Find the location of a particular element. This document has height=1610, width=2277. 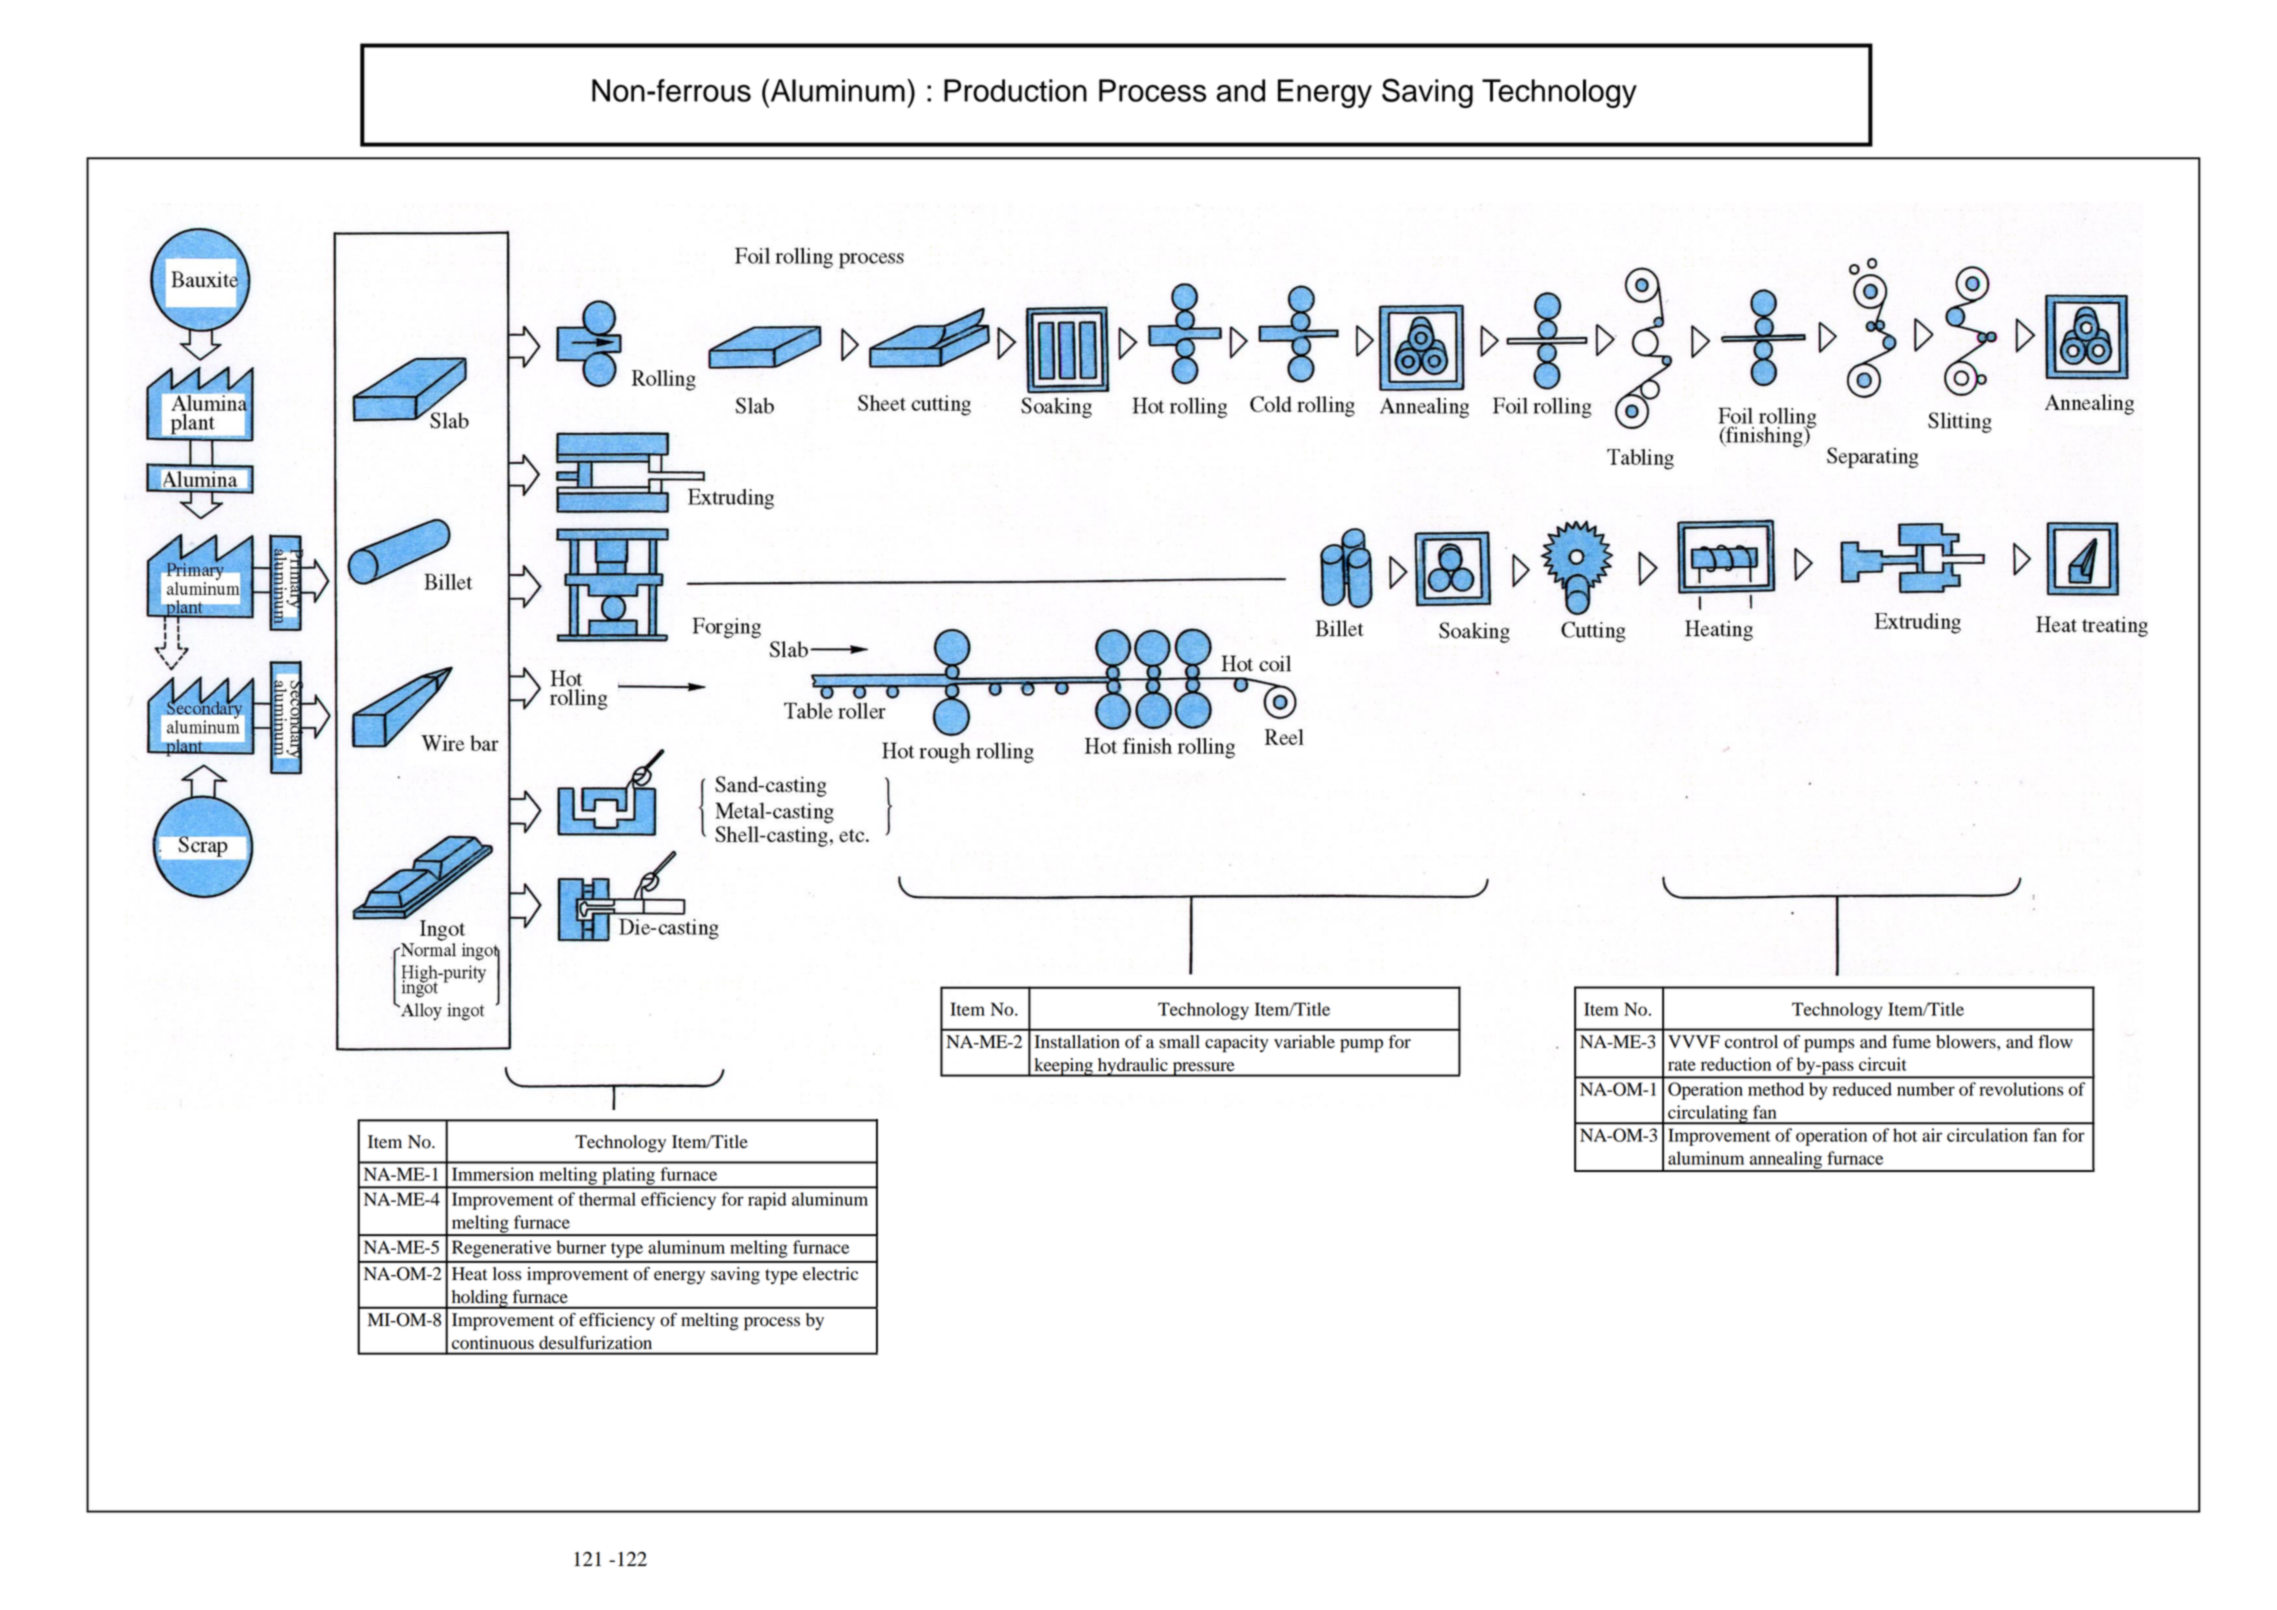

Production is located at coordinates (1015, 90).
